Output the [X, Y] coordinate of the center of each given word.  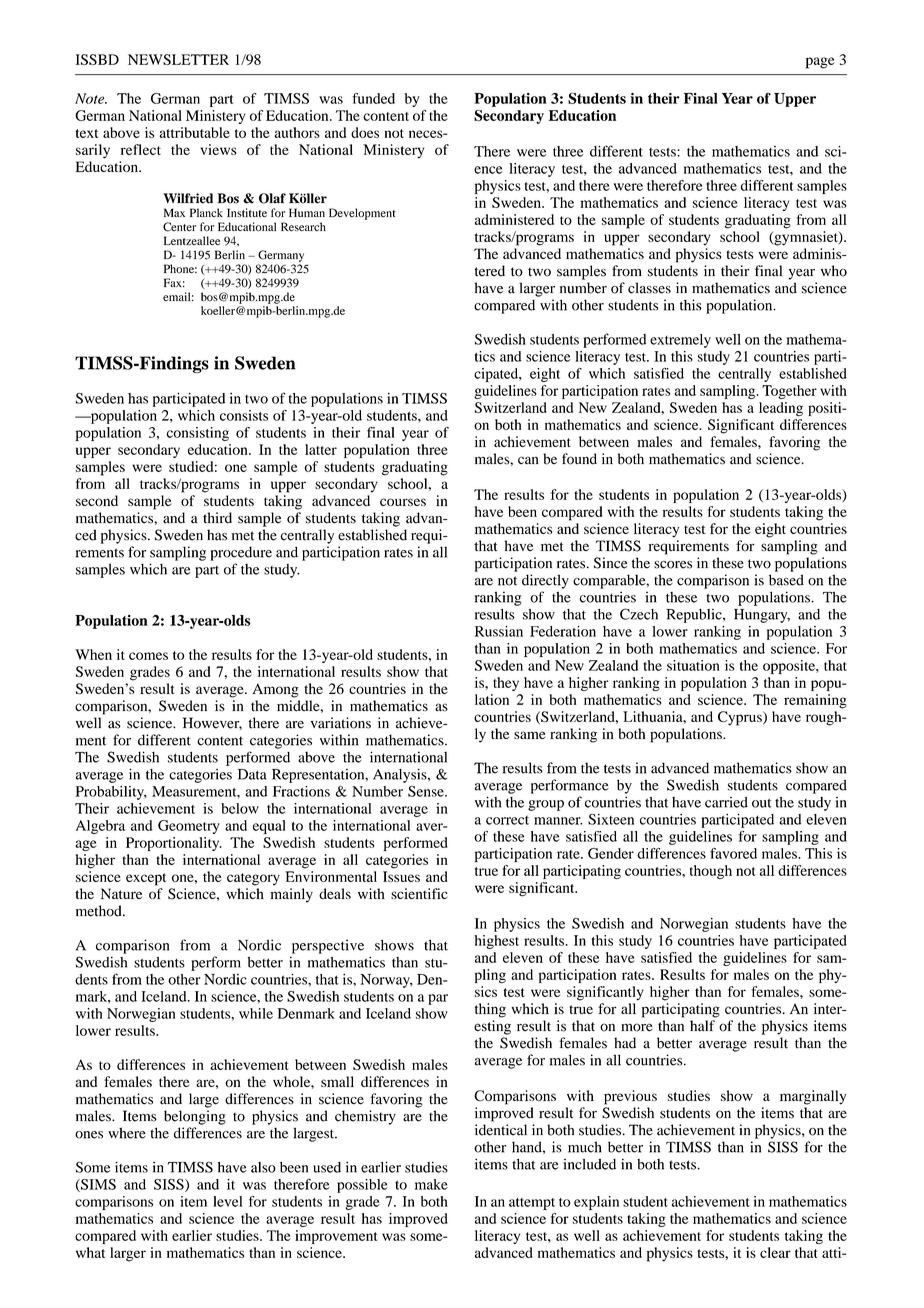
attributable [194, 132]
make [431, 1184]
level [228, 1201]
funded [373, 98]
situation [693, 665]
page [820, 63]
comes [148, 656]
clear [775, 1252]
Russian [499, 631]
